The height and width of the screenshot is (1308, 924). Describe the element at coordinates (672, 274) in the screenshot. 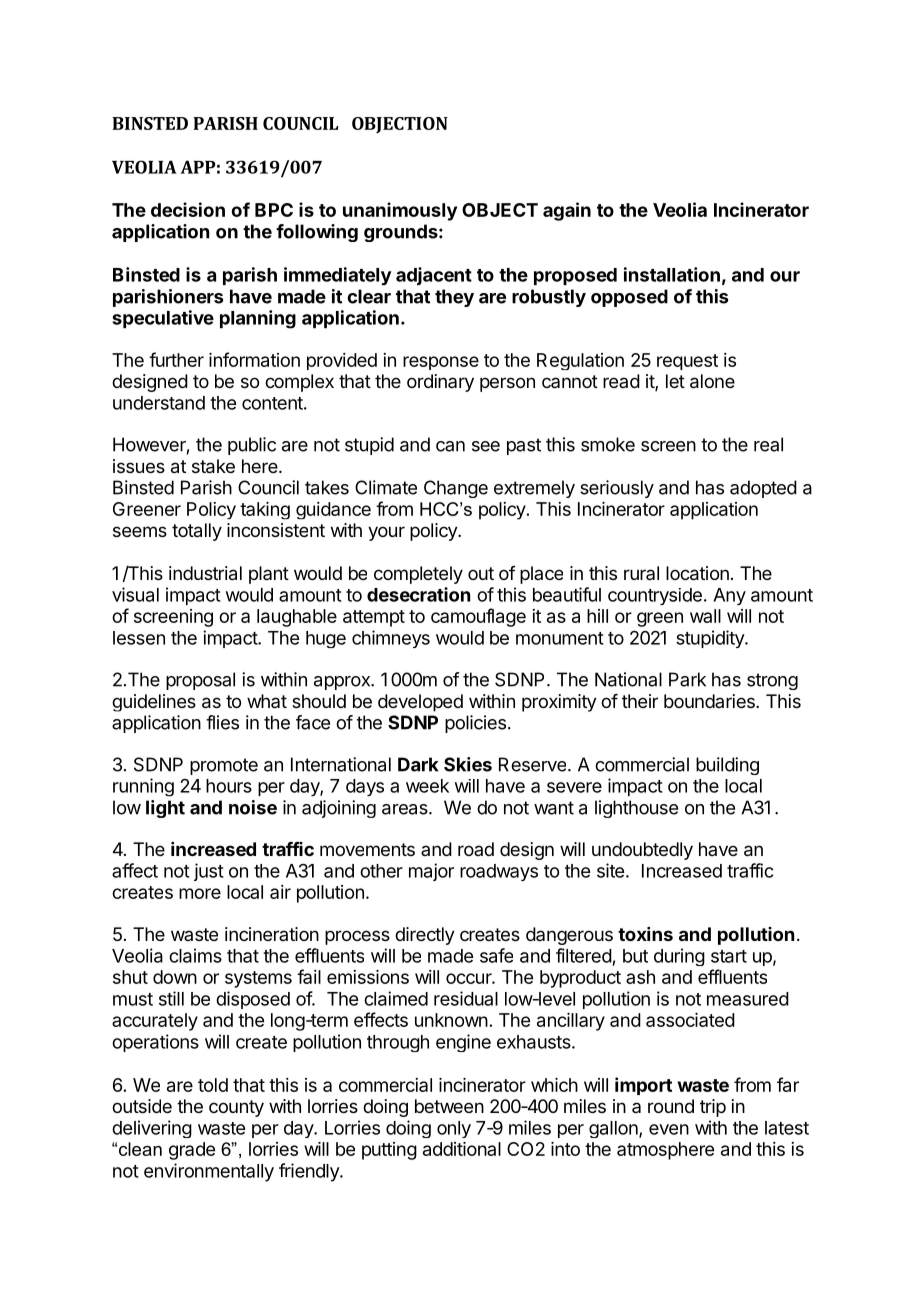

I see `installation` at that location.
